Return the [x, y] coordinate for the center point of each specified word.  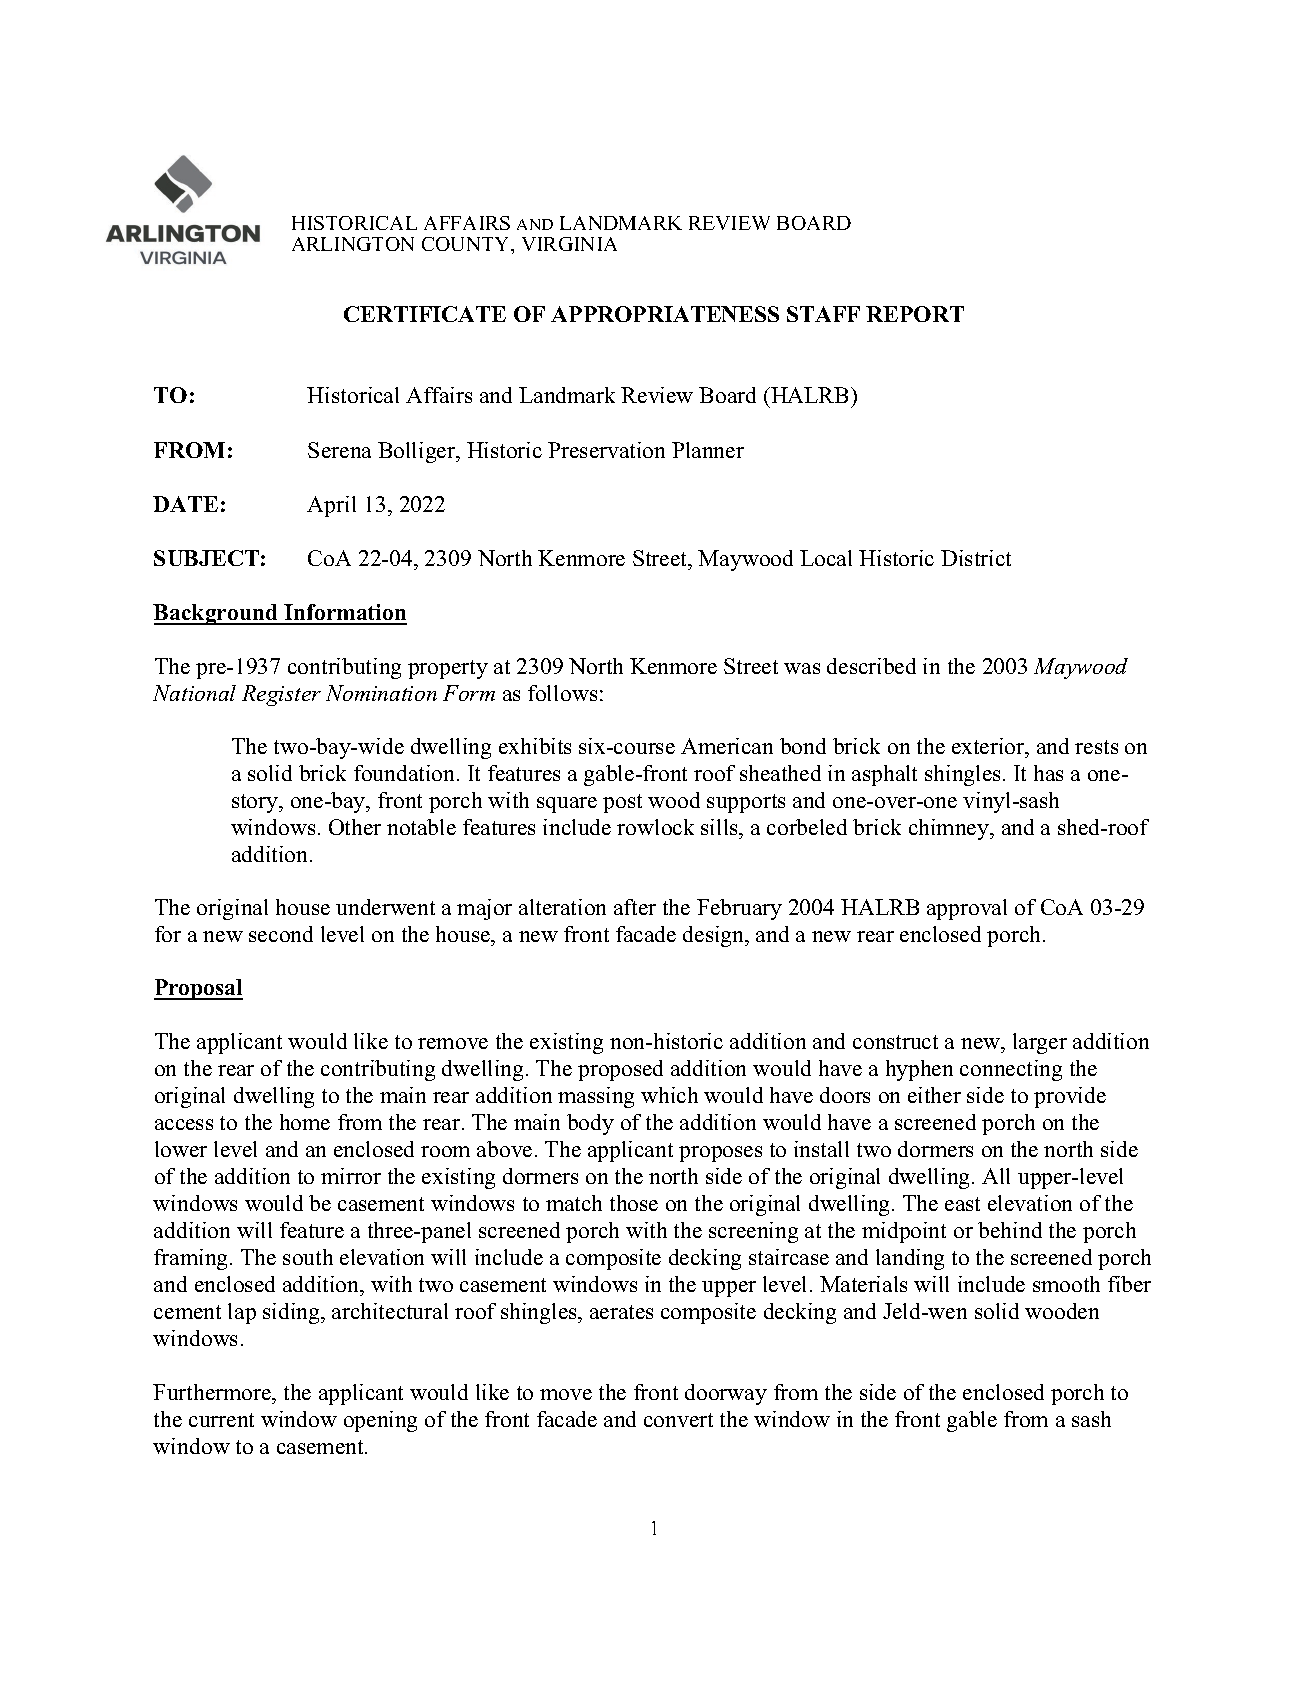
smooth [1066, 1284]
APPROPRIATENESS [665, 314]
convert [678, 1420]
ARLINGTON [353, 244]
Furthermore [213, 1394]
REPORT [915, 314]
